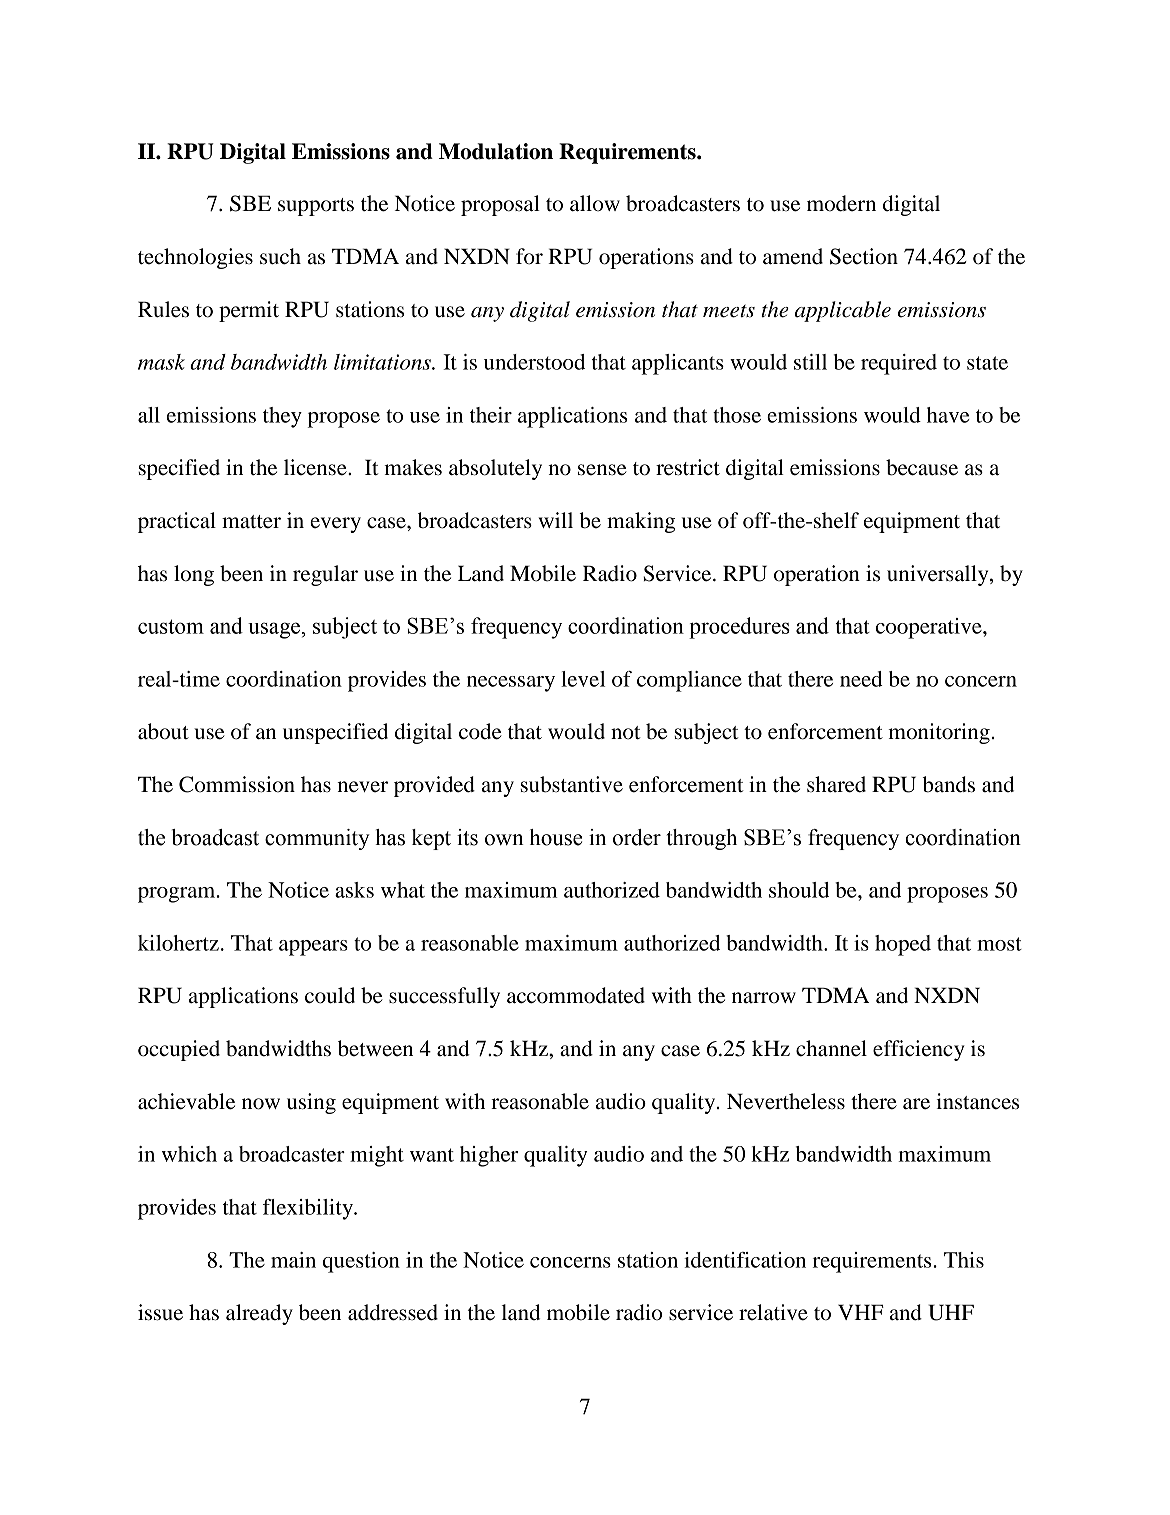  What do you see at coordinates (841, 203) in the screenshot?
I see `modern` at bounding box center [841, 203].
